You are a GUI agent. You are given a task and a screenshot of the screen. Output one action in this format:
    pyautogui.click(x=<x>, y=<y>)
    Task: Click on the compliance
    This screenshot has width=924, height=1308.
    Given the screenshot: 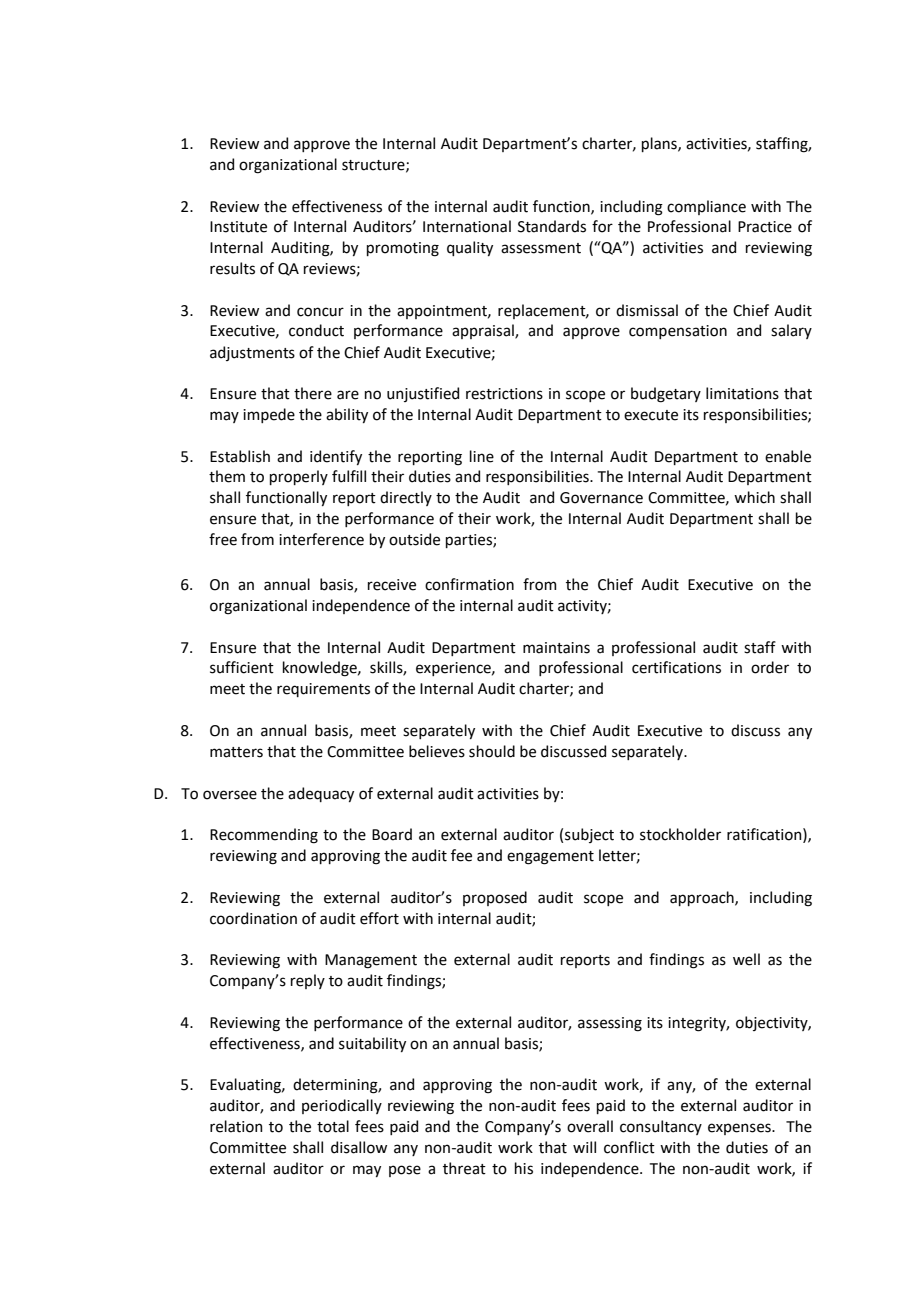 What is the action you would take?
    pyautogui.click(x=706, y=207)
